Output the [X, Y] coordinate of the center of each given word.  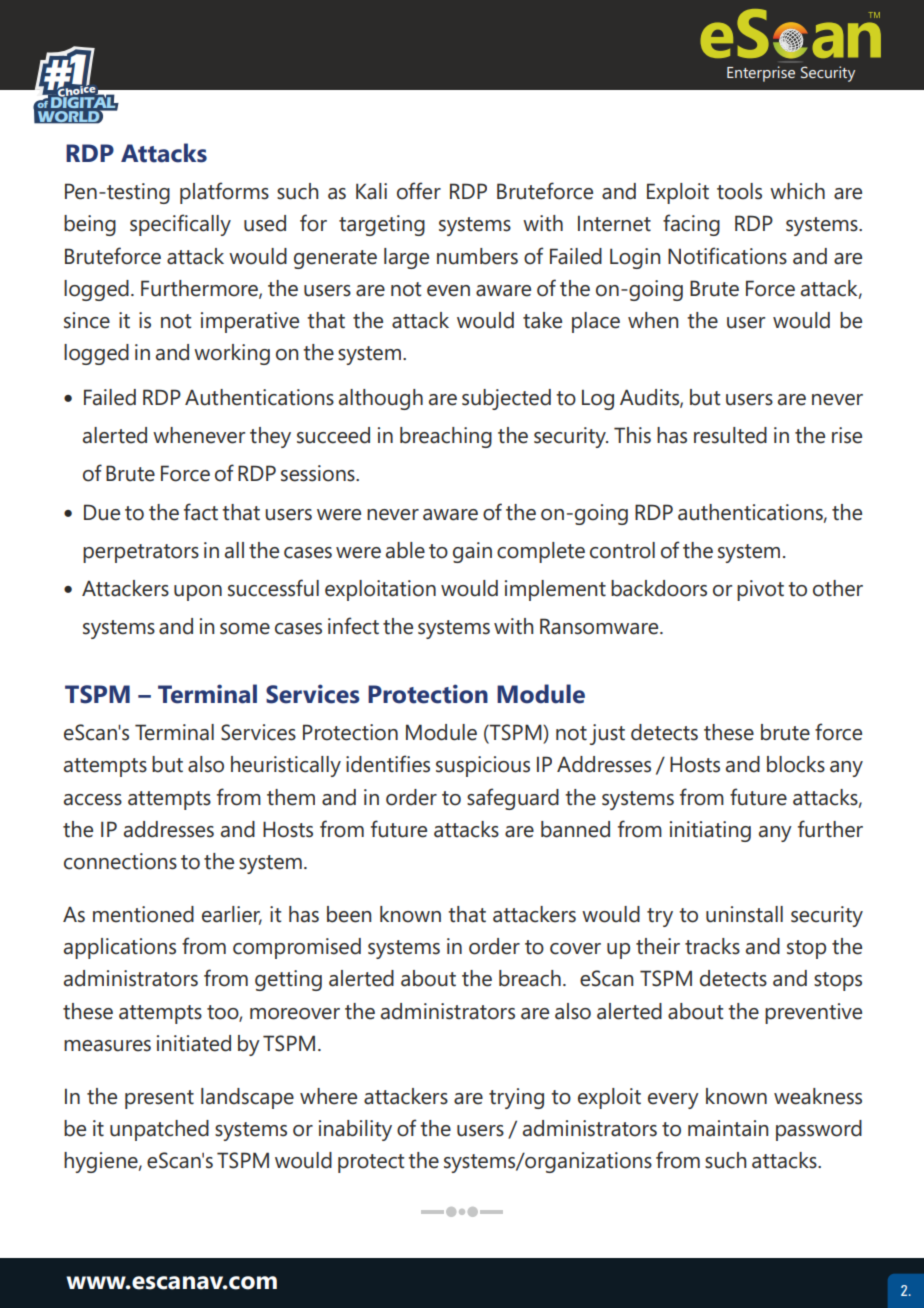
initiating [710, 831]
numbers [477, 256]
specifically [180, 225]
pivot [760, 590]
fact [201, 512]
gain [472, 552]
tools [739, 191]
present [159, 1099]
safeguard [513, 799]
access [93, 800]
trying [516, 1098]
